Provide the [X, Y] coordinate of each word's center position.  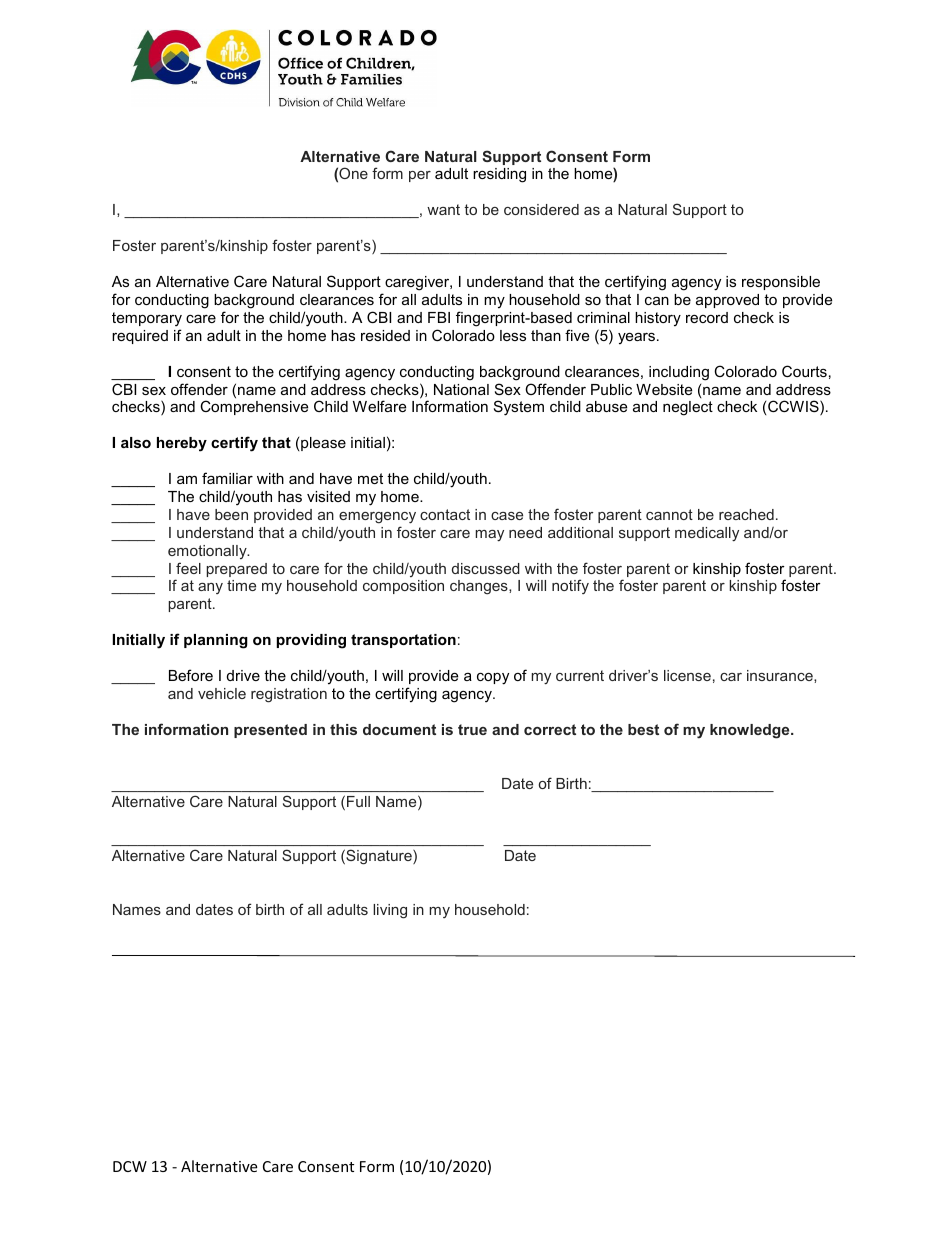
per [420, 176]
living [390, 911]
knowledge [751, 731]
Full [358, 801]
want [443, 209]
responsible [781, 283]
